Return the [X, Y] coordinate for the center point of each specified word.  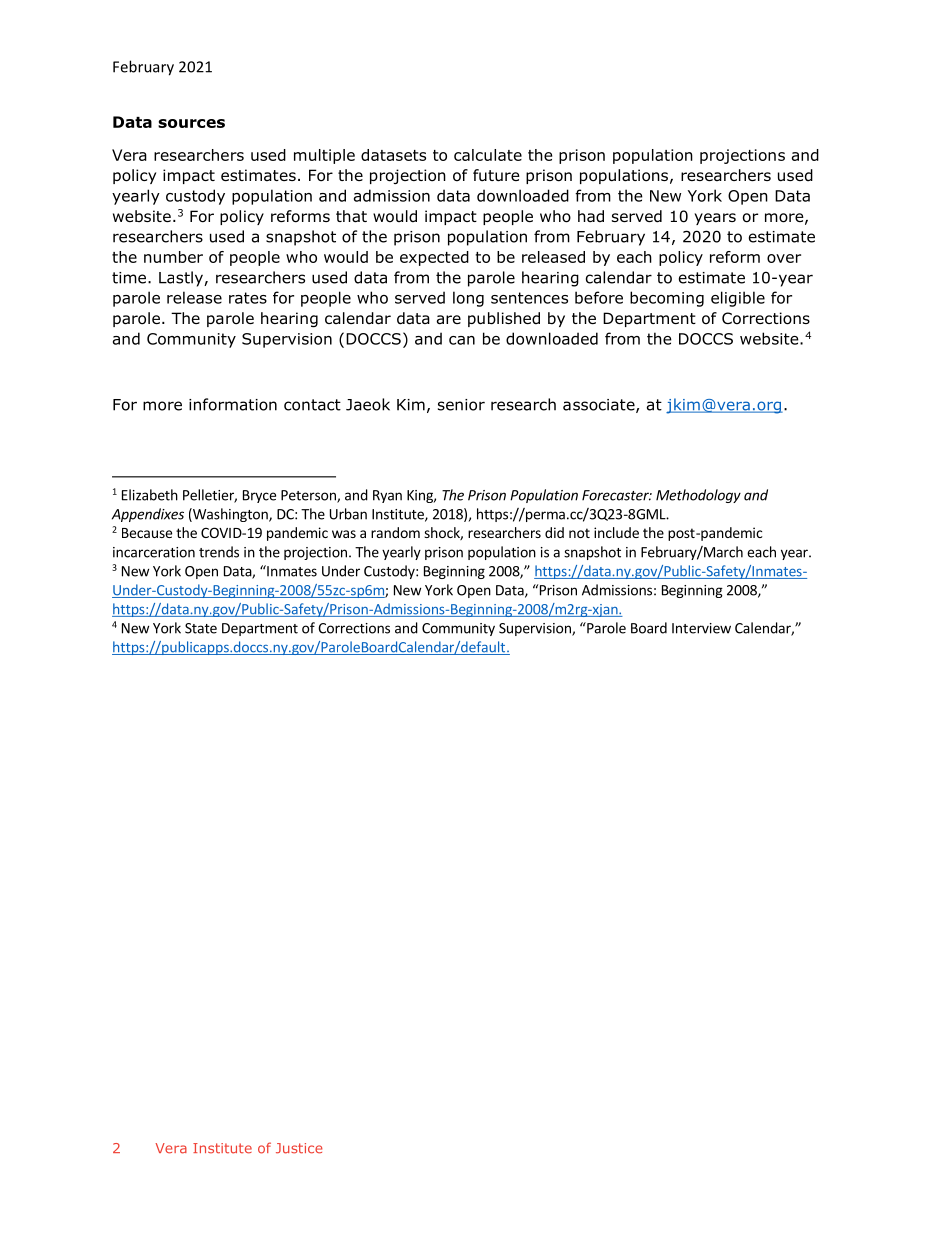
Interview [701, 628]
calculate [488, 155]
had [591, 216]
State [201, 628]
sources [191, 123]
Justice [299, 1148]
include [616, 532]
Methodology [698, 496]
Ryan [387, 496]
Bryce [259, 496]
